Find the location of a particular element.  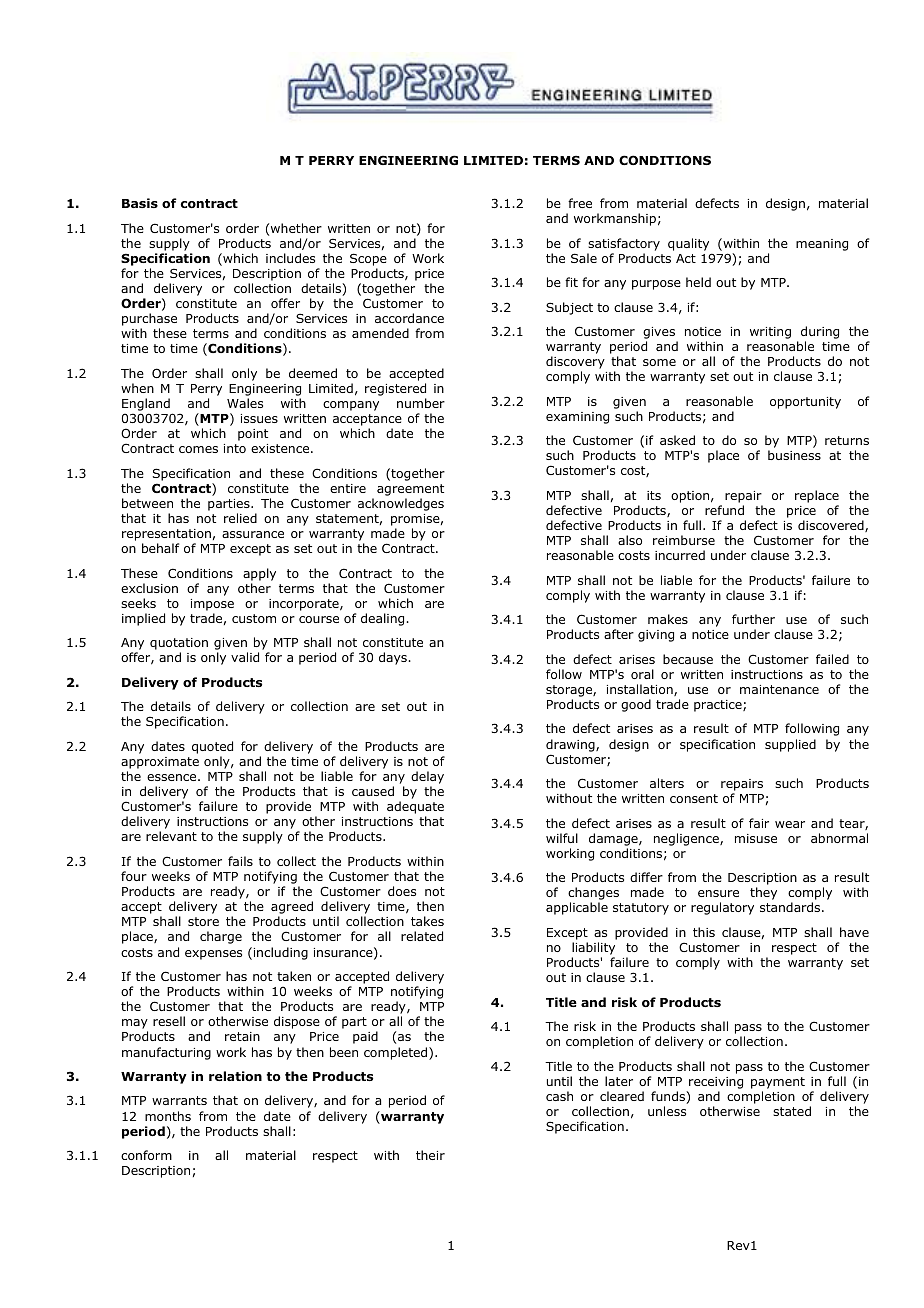

days is located at coordinates (394, 658).
